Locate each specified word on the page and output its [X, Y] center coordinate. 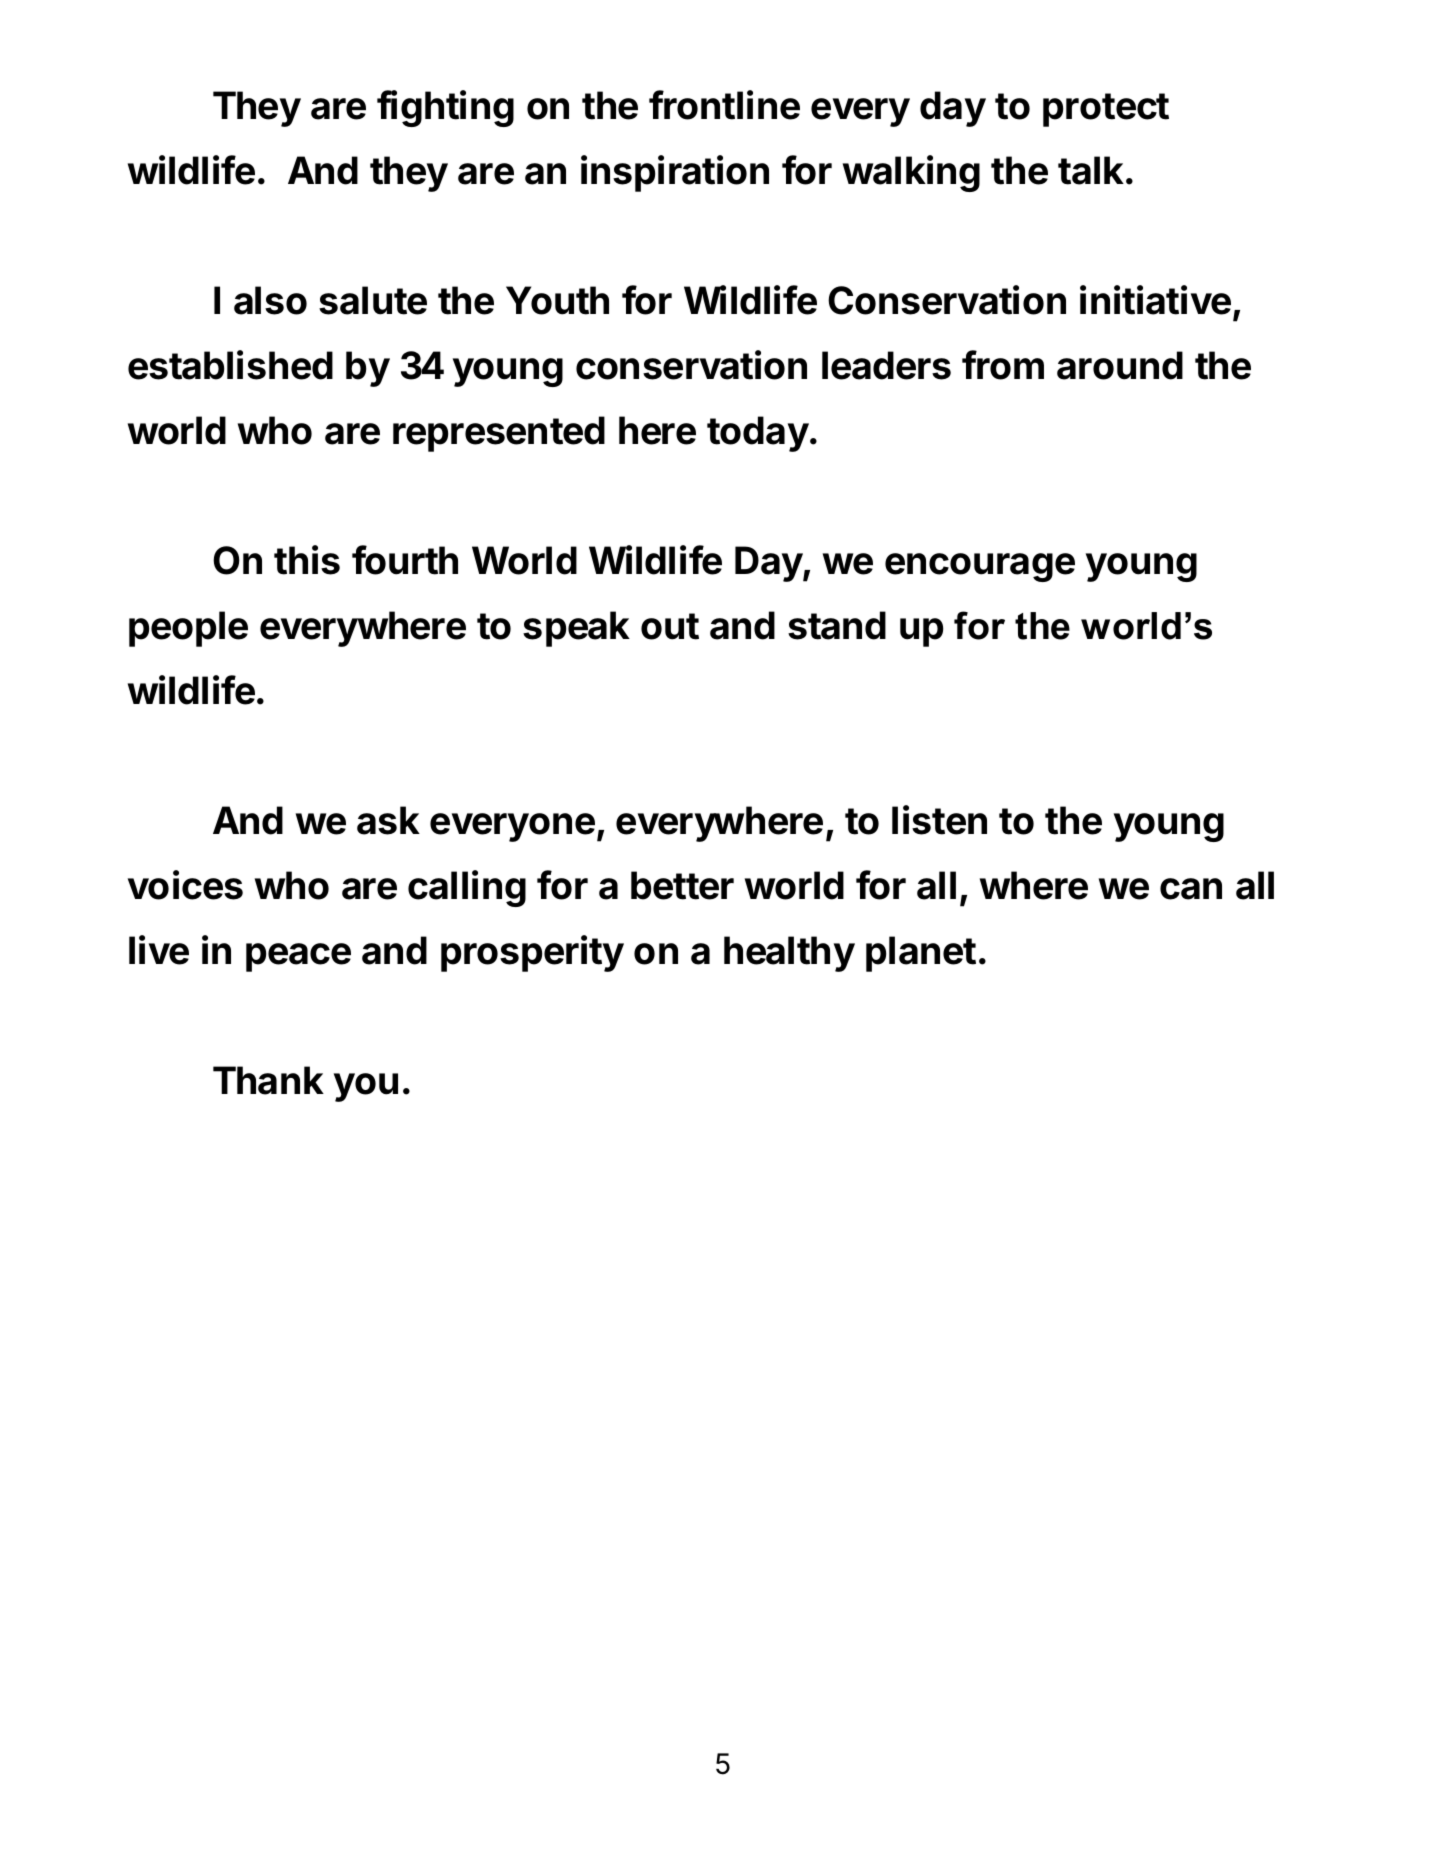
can [1191, 889]
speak [576, 629]
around [1120, 365]
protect [1106, 110]
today [758, 434]
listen [939, 820]
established [230, 365]
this [307, 560]
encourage [980, 567]
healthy [789, 954]
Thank [268, 1080]
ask [388, 820]
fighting [445, 108]
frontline [724, 105]
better [682, 885]
